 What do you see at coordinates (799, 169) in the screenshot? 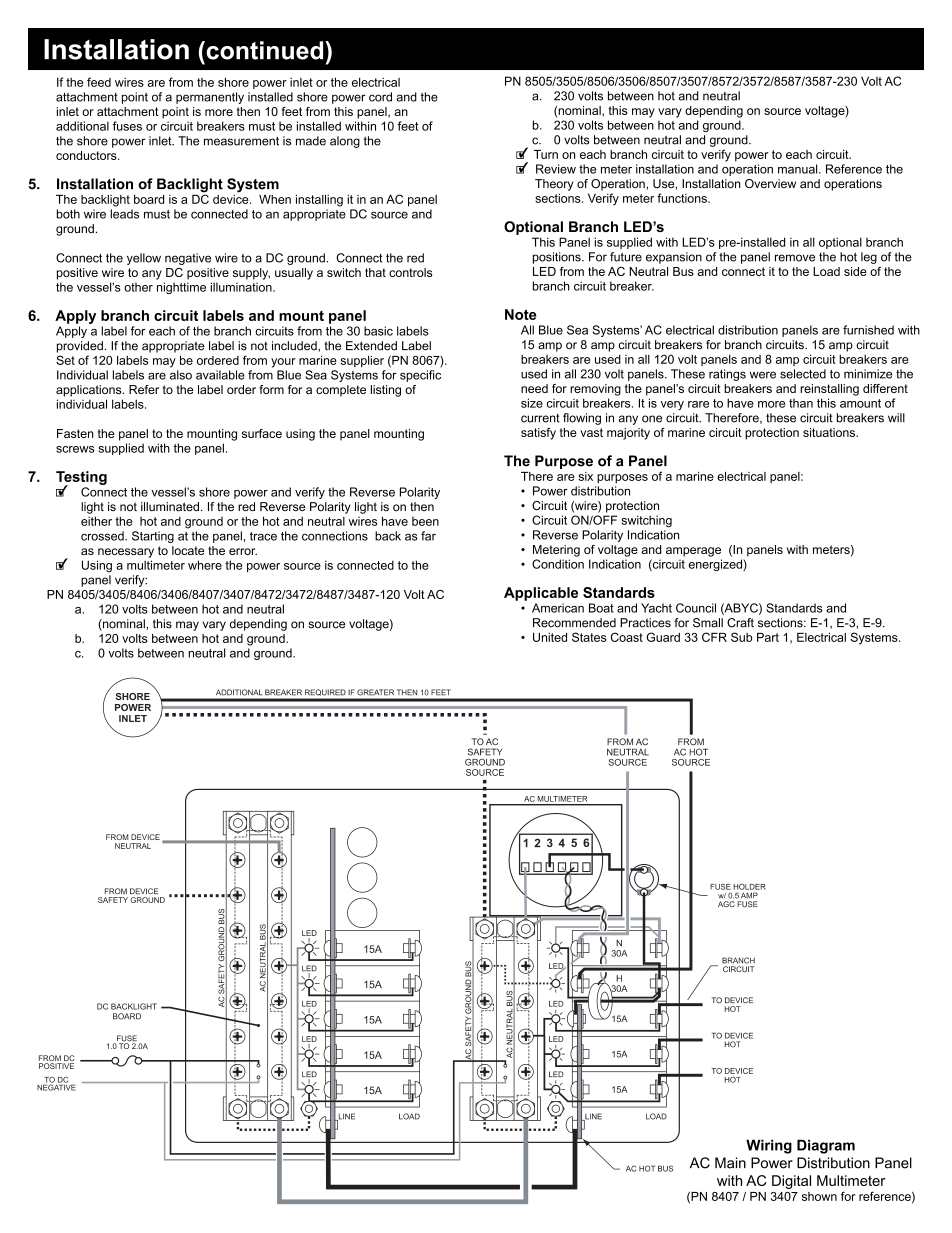
I see `manual` at bounding box center [799, 169].
